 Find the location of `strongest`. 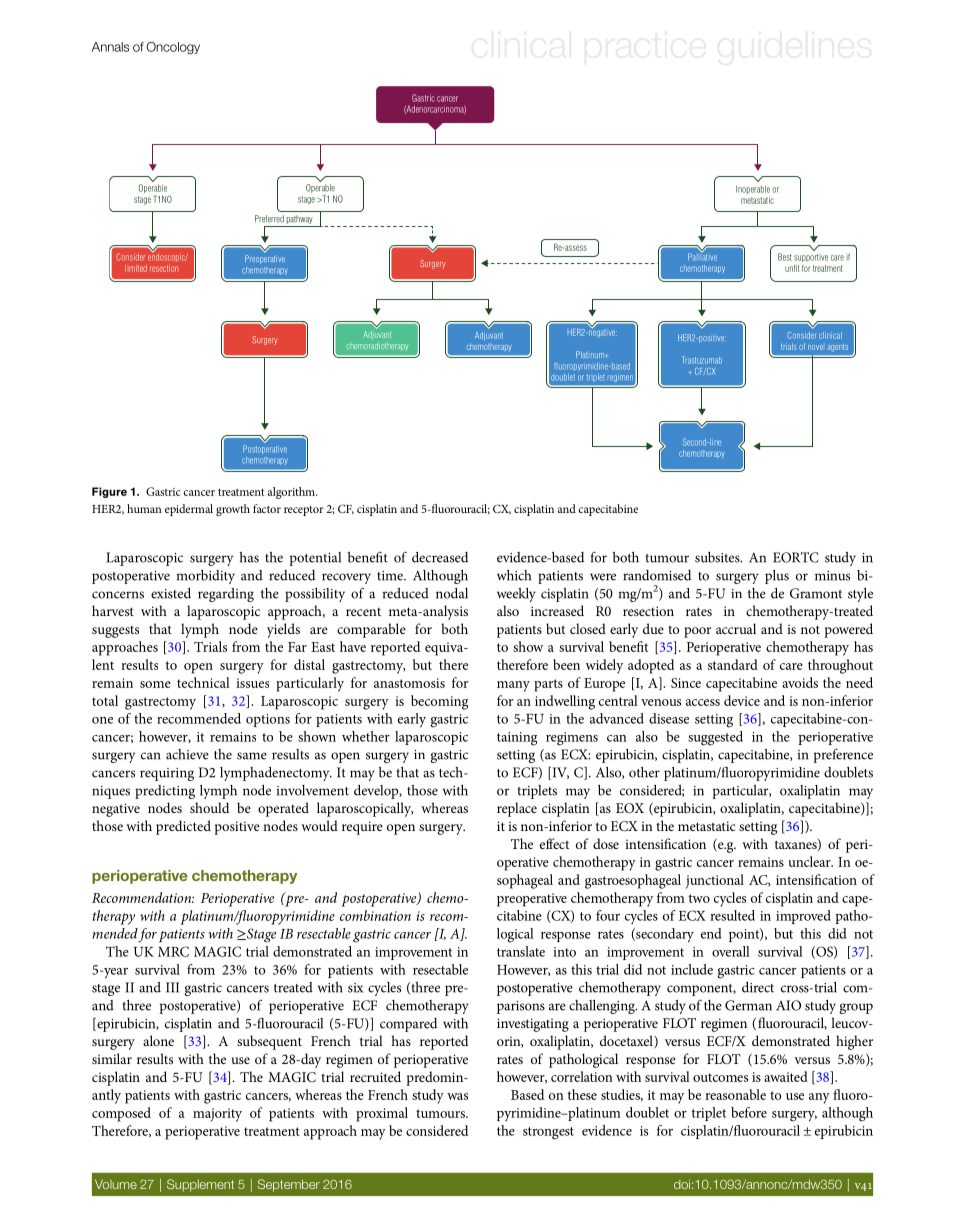

strongest is located at coordinates (548, 1133).
